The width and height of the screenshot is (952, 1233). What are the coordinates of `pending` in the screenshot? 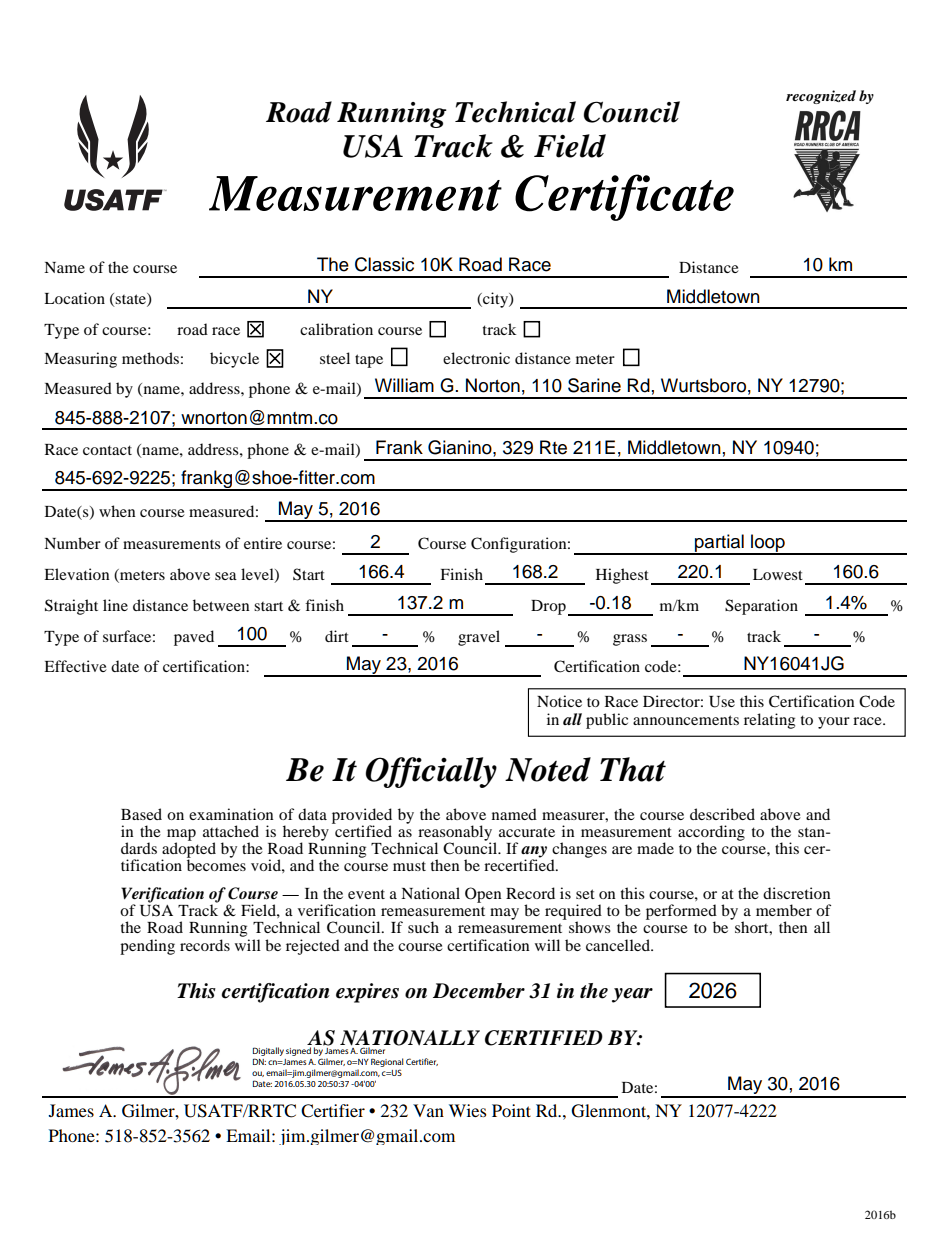 It's located at (147, 947).
